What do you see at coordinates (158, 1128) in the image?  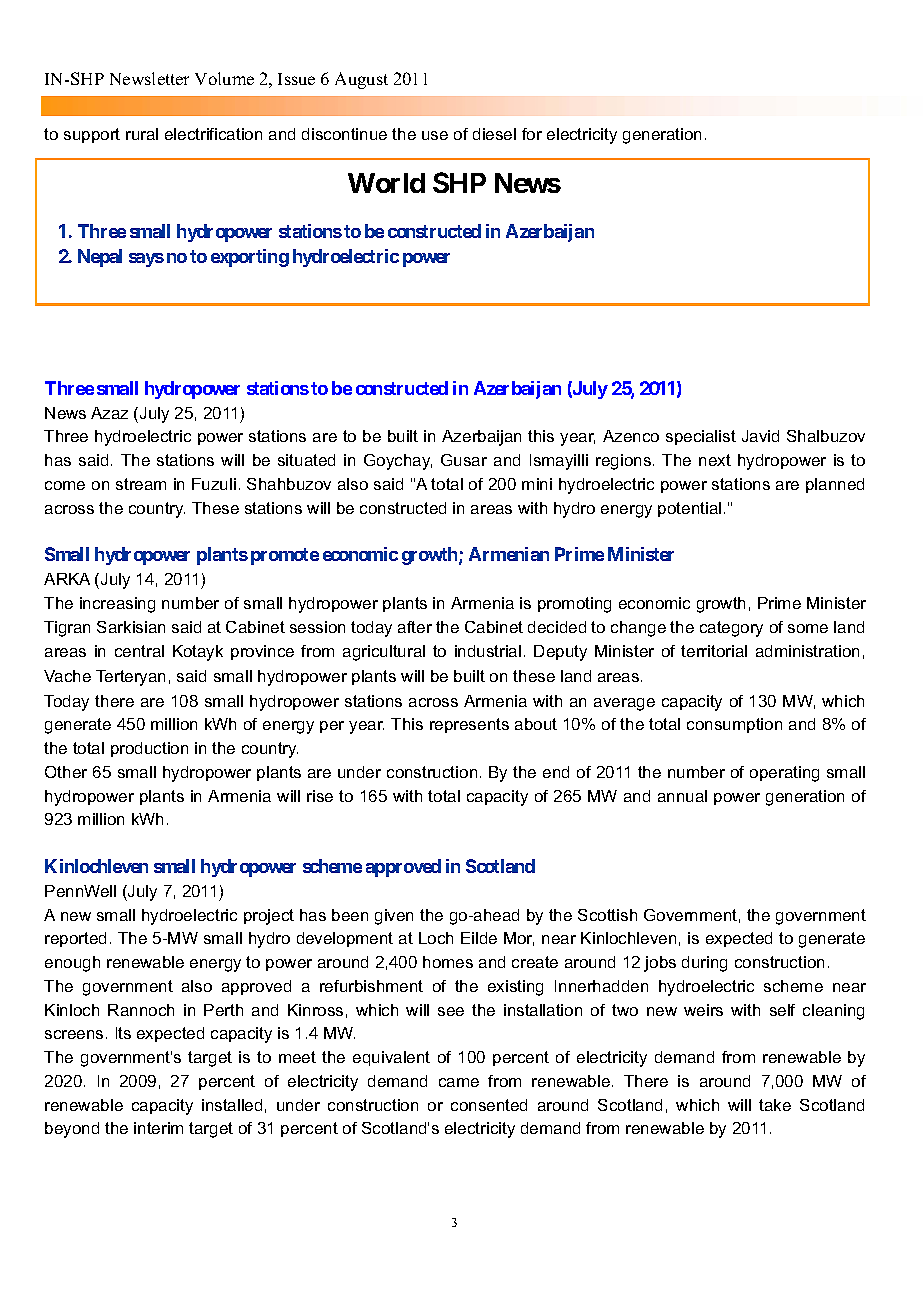 I see `interim` at bounding box center [158, 1128].
